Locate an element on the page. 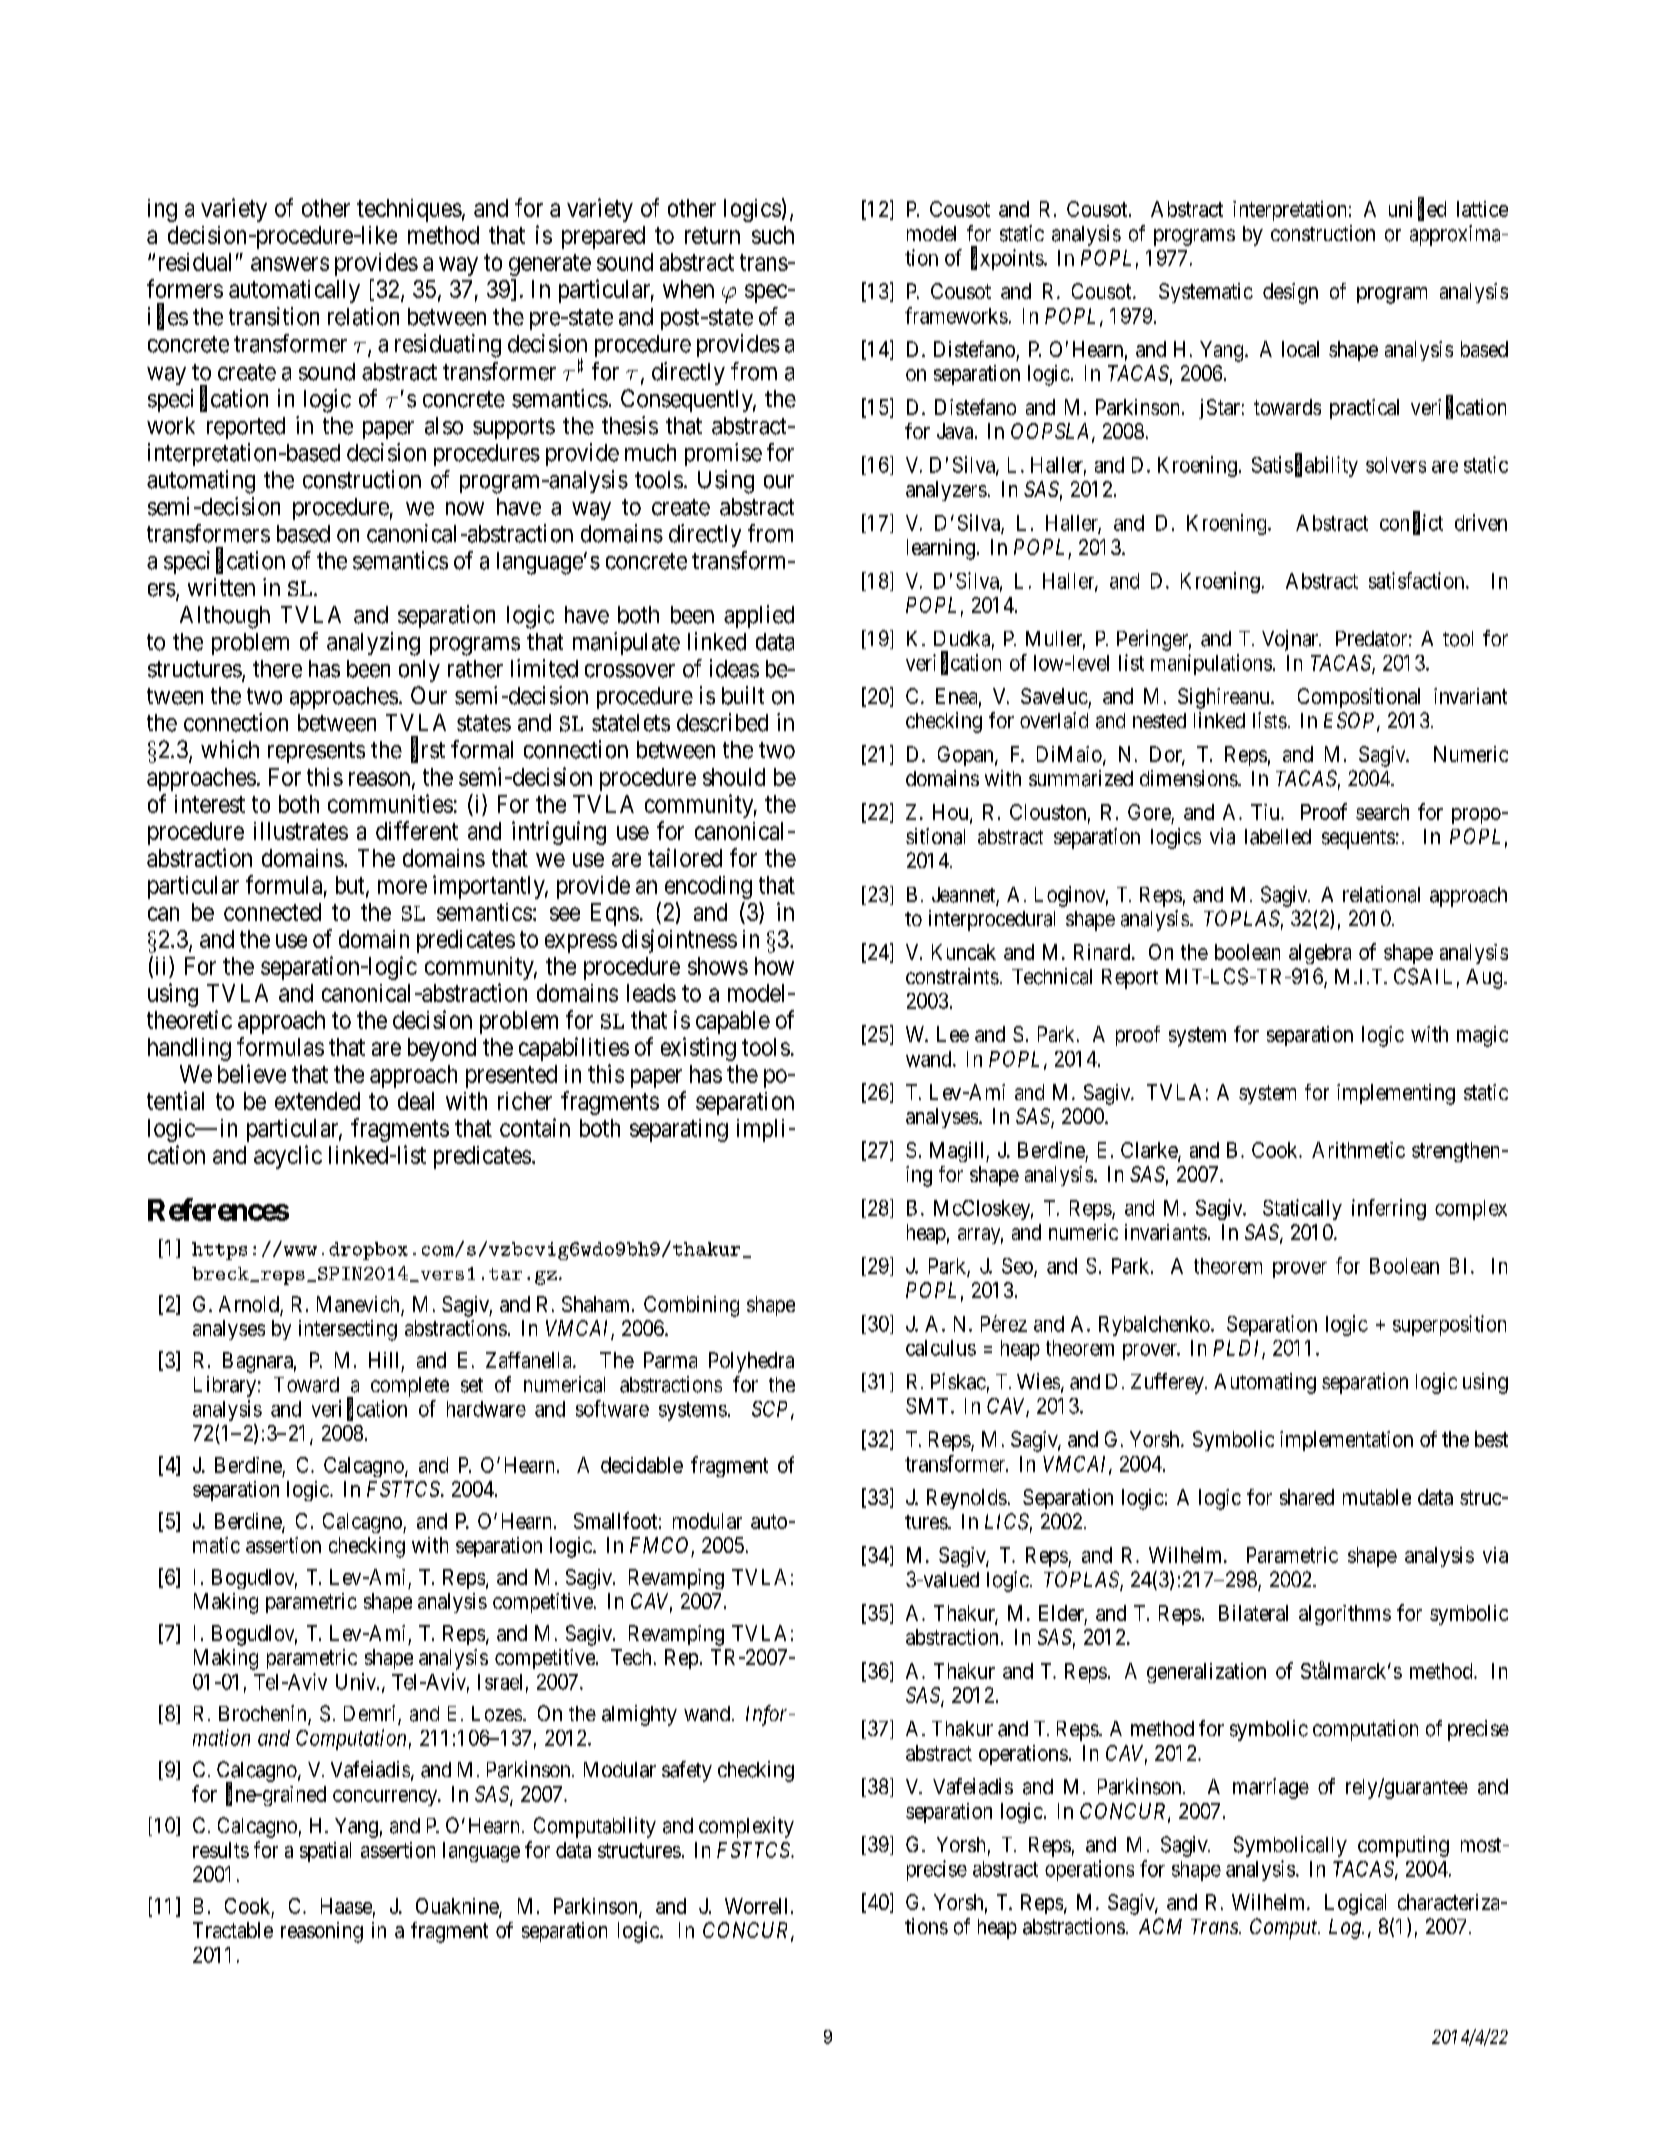 This document has height=2148, width=1660. implementing is located at coordinates (1396, 1094).
